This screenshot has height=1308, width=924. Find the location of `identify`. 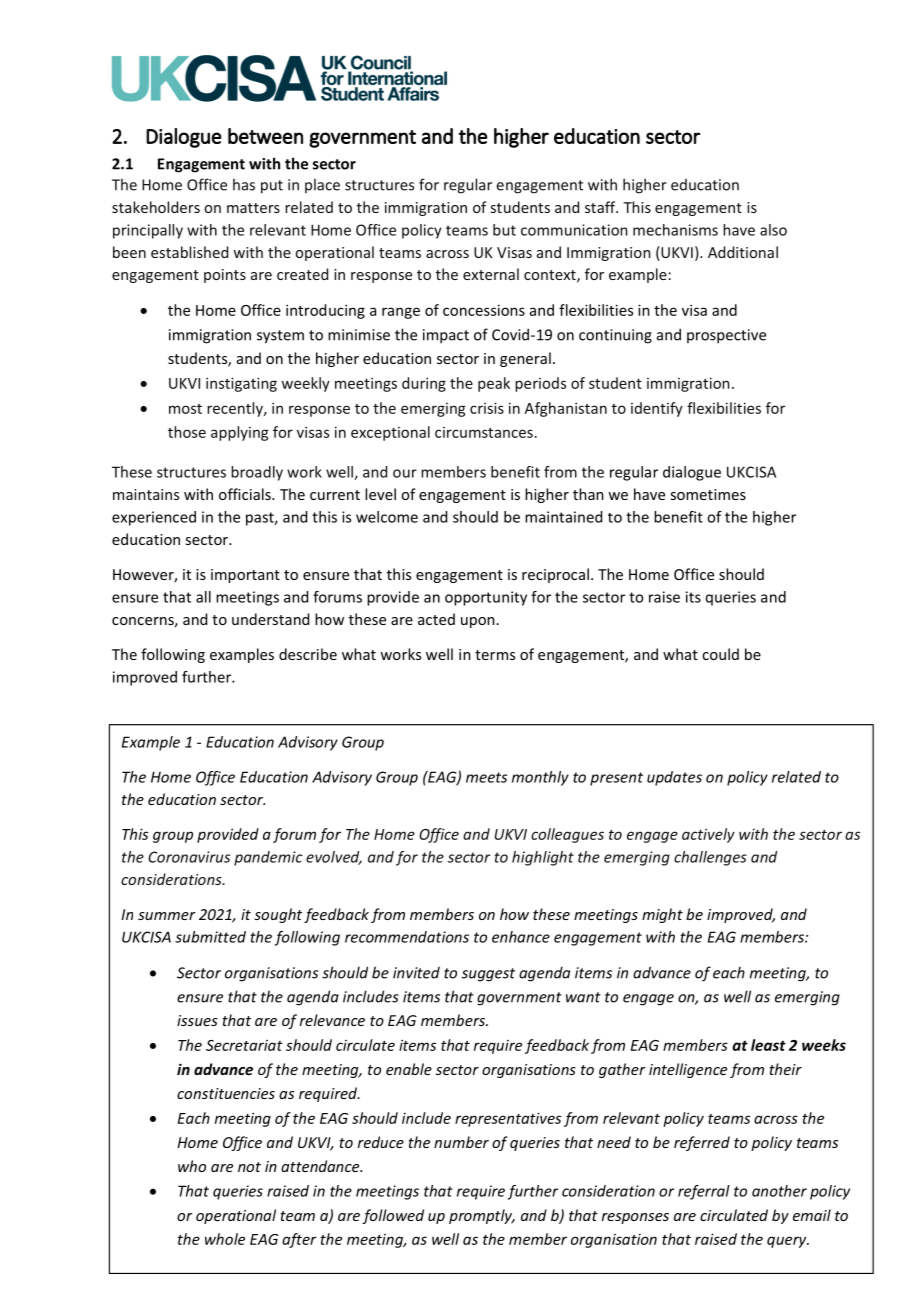

identify is located at coordinates (657, 409).
